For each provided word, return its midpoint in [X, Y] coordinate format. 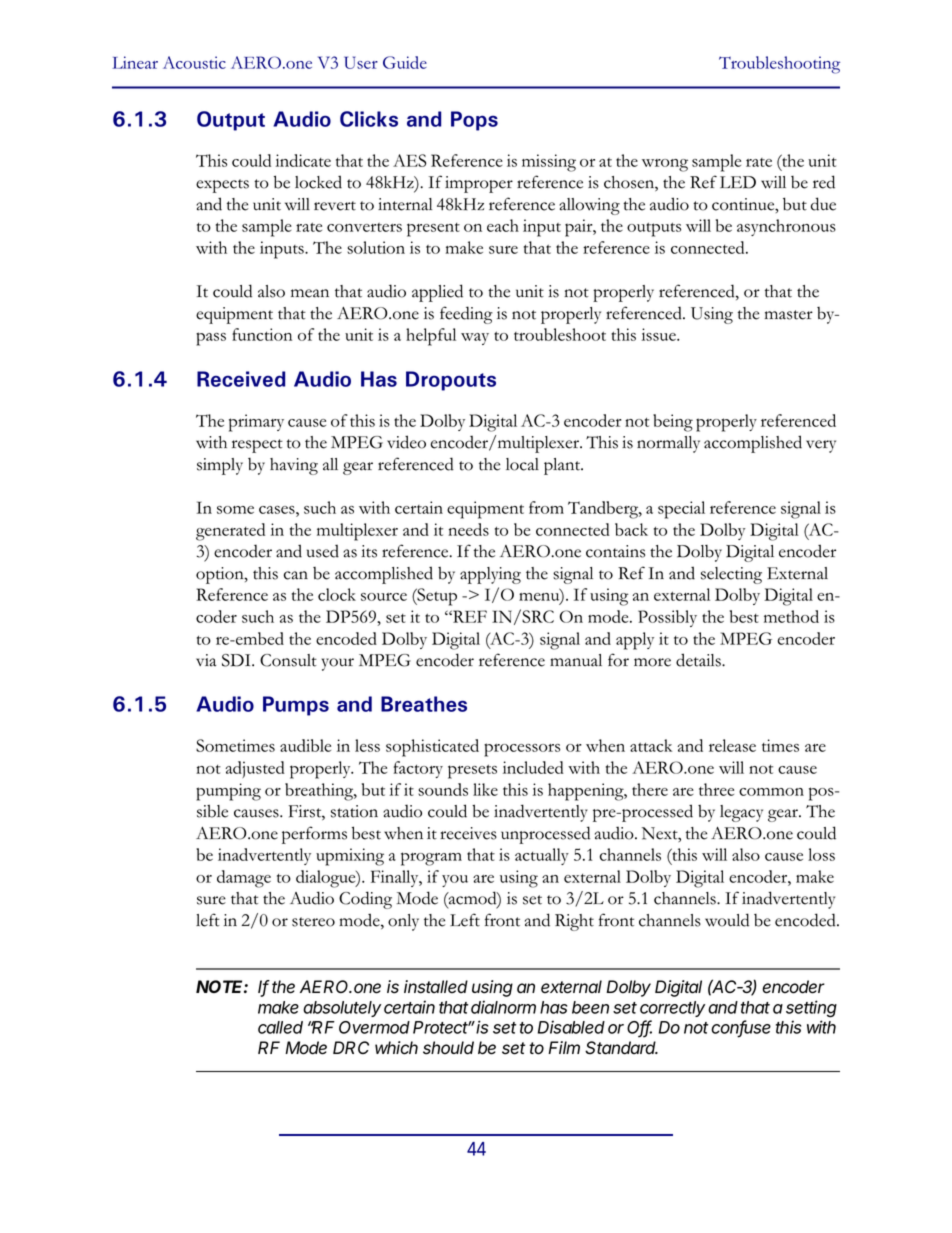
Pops [474, 121]
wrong [665, 165]
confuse [741, 1028]
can [296, 575]
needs [468, 529]
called [280, 1027]
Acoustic [194, 62]
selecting [731, 575]
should [448, 1048]
